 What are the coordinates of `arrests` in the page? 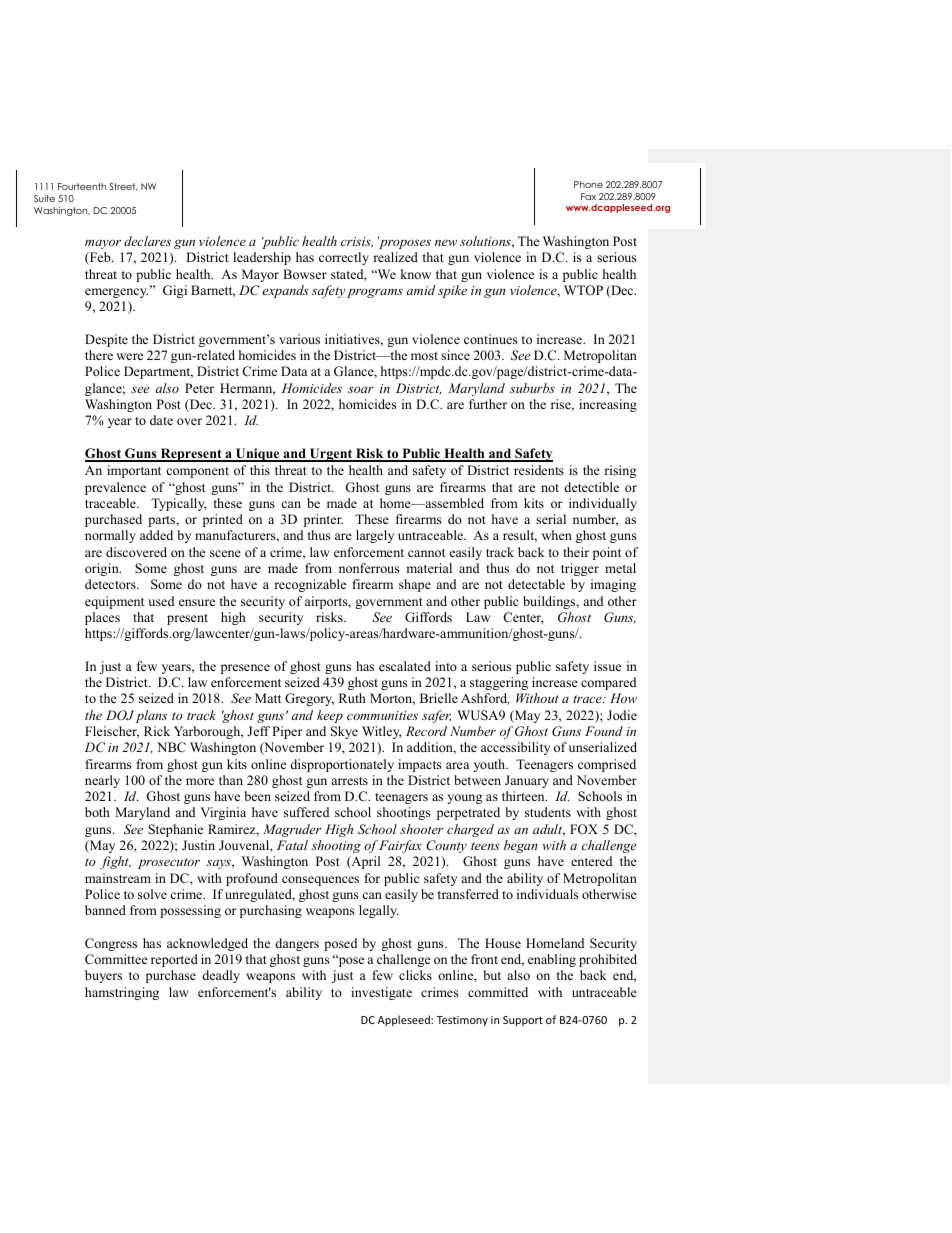 It's located at (349, 781).
